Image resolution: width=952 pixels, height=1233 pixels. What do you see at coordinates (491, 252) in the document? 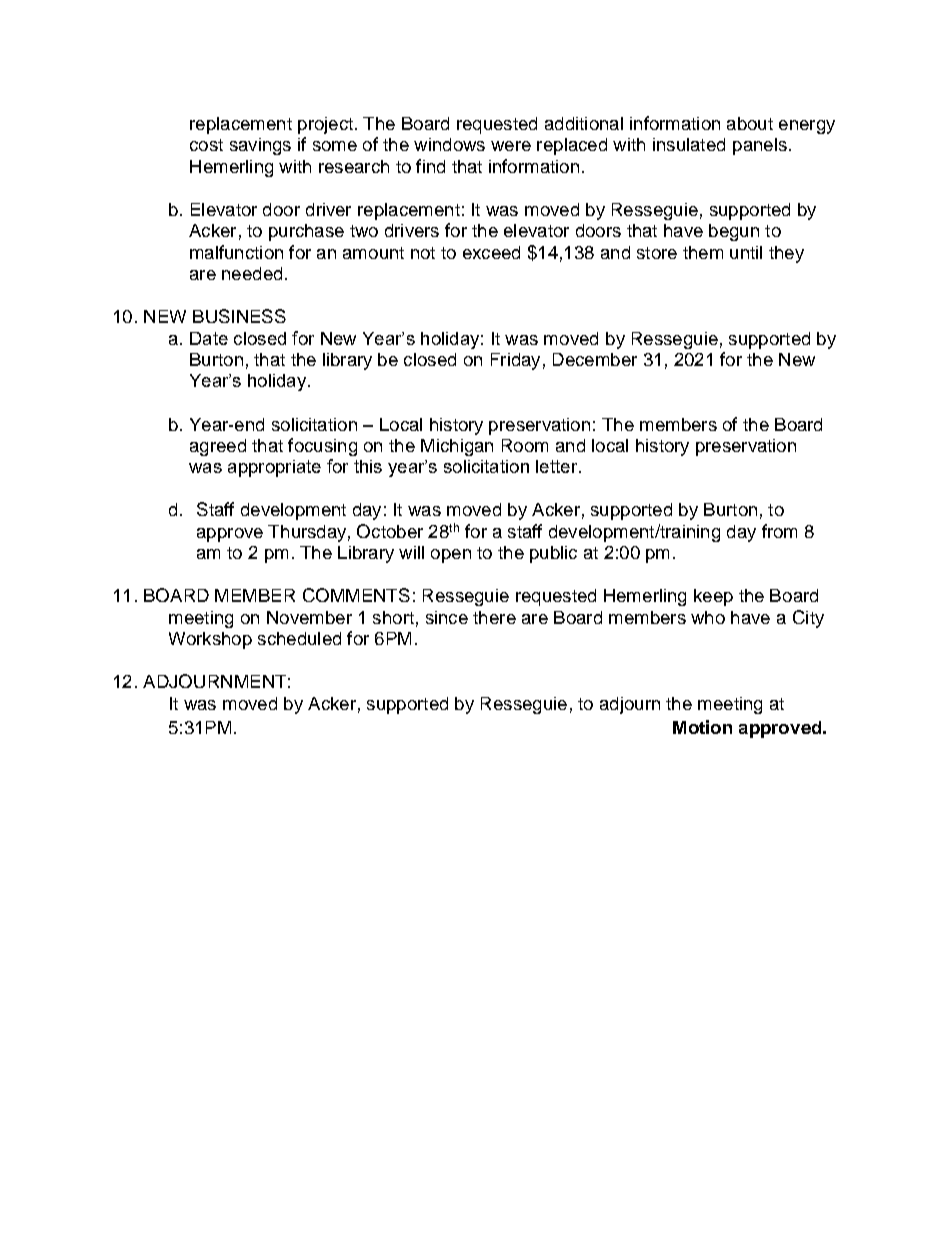
I see `exceed` at bounding box center [491, 252].
